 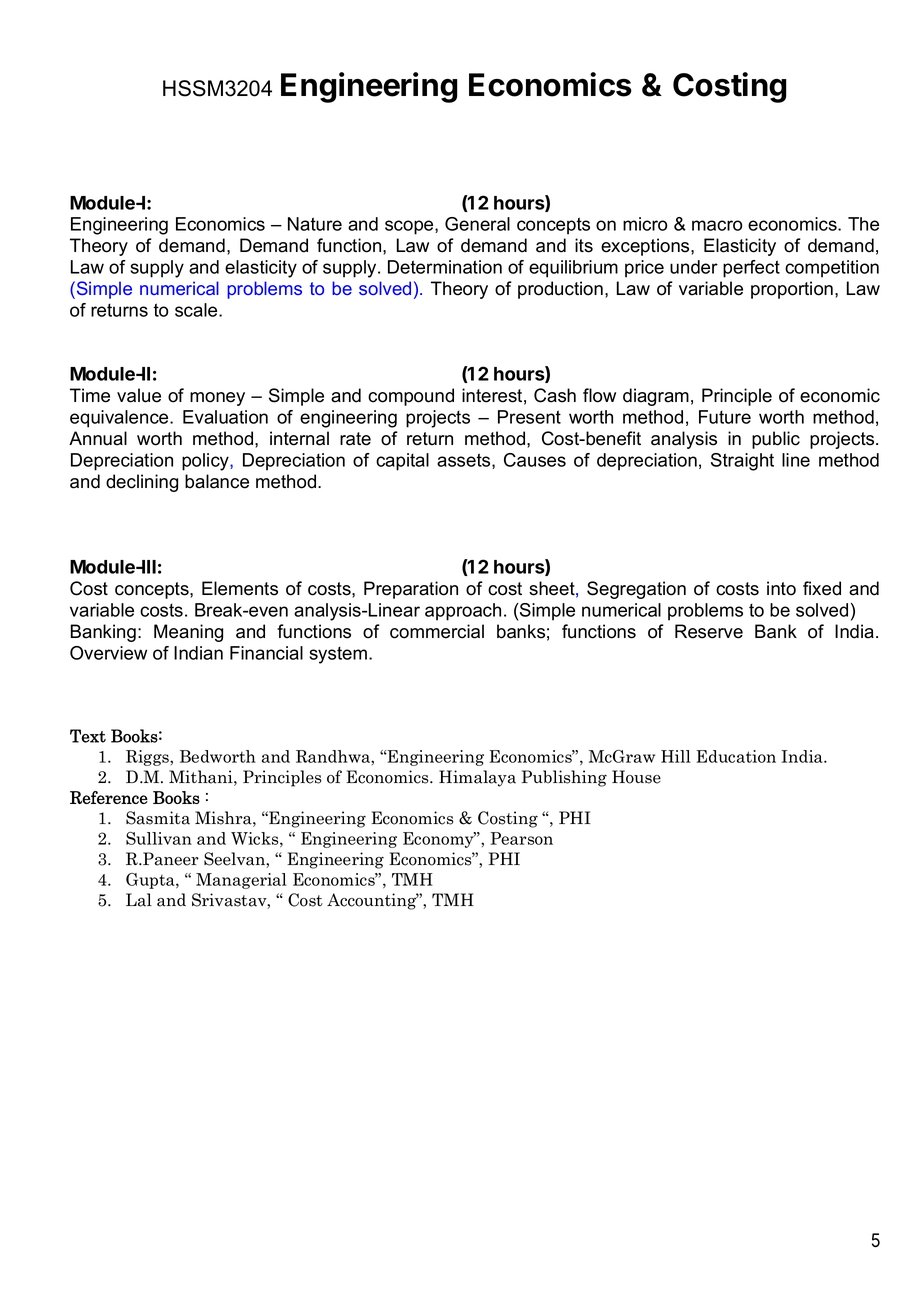 I want to click on Elements, so click(x=240, y=588).
